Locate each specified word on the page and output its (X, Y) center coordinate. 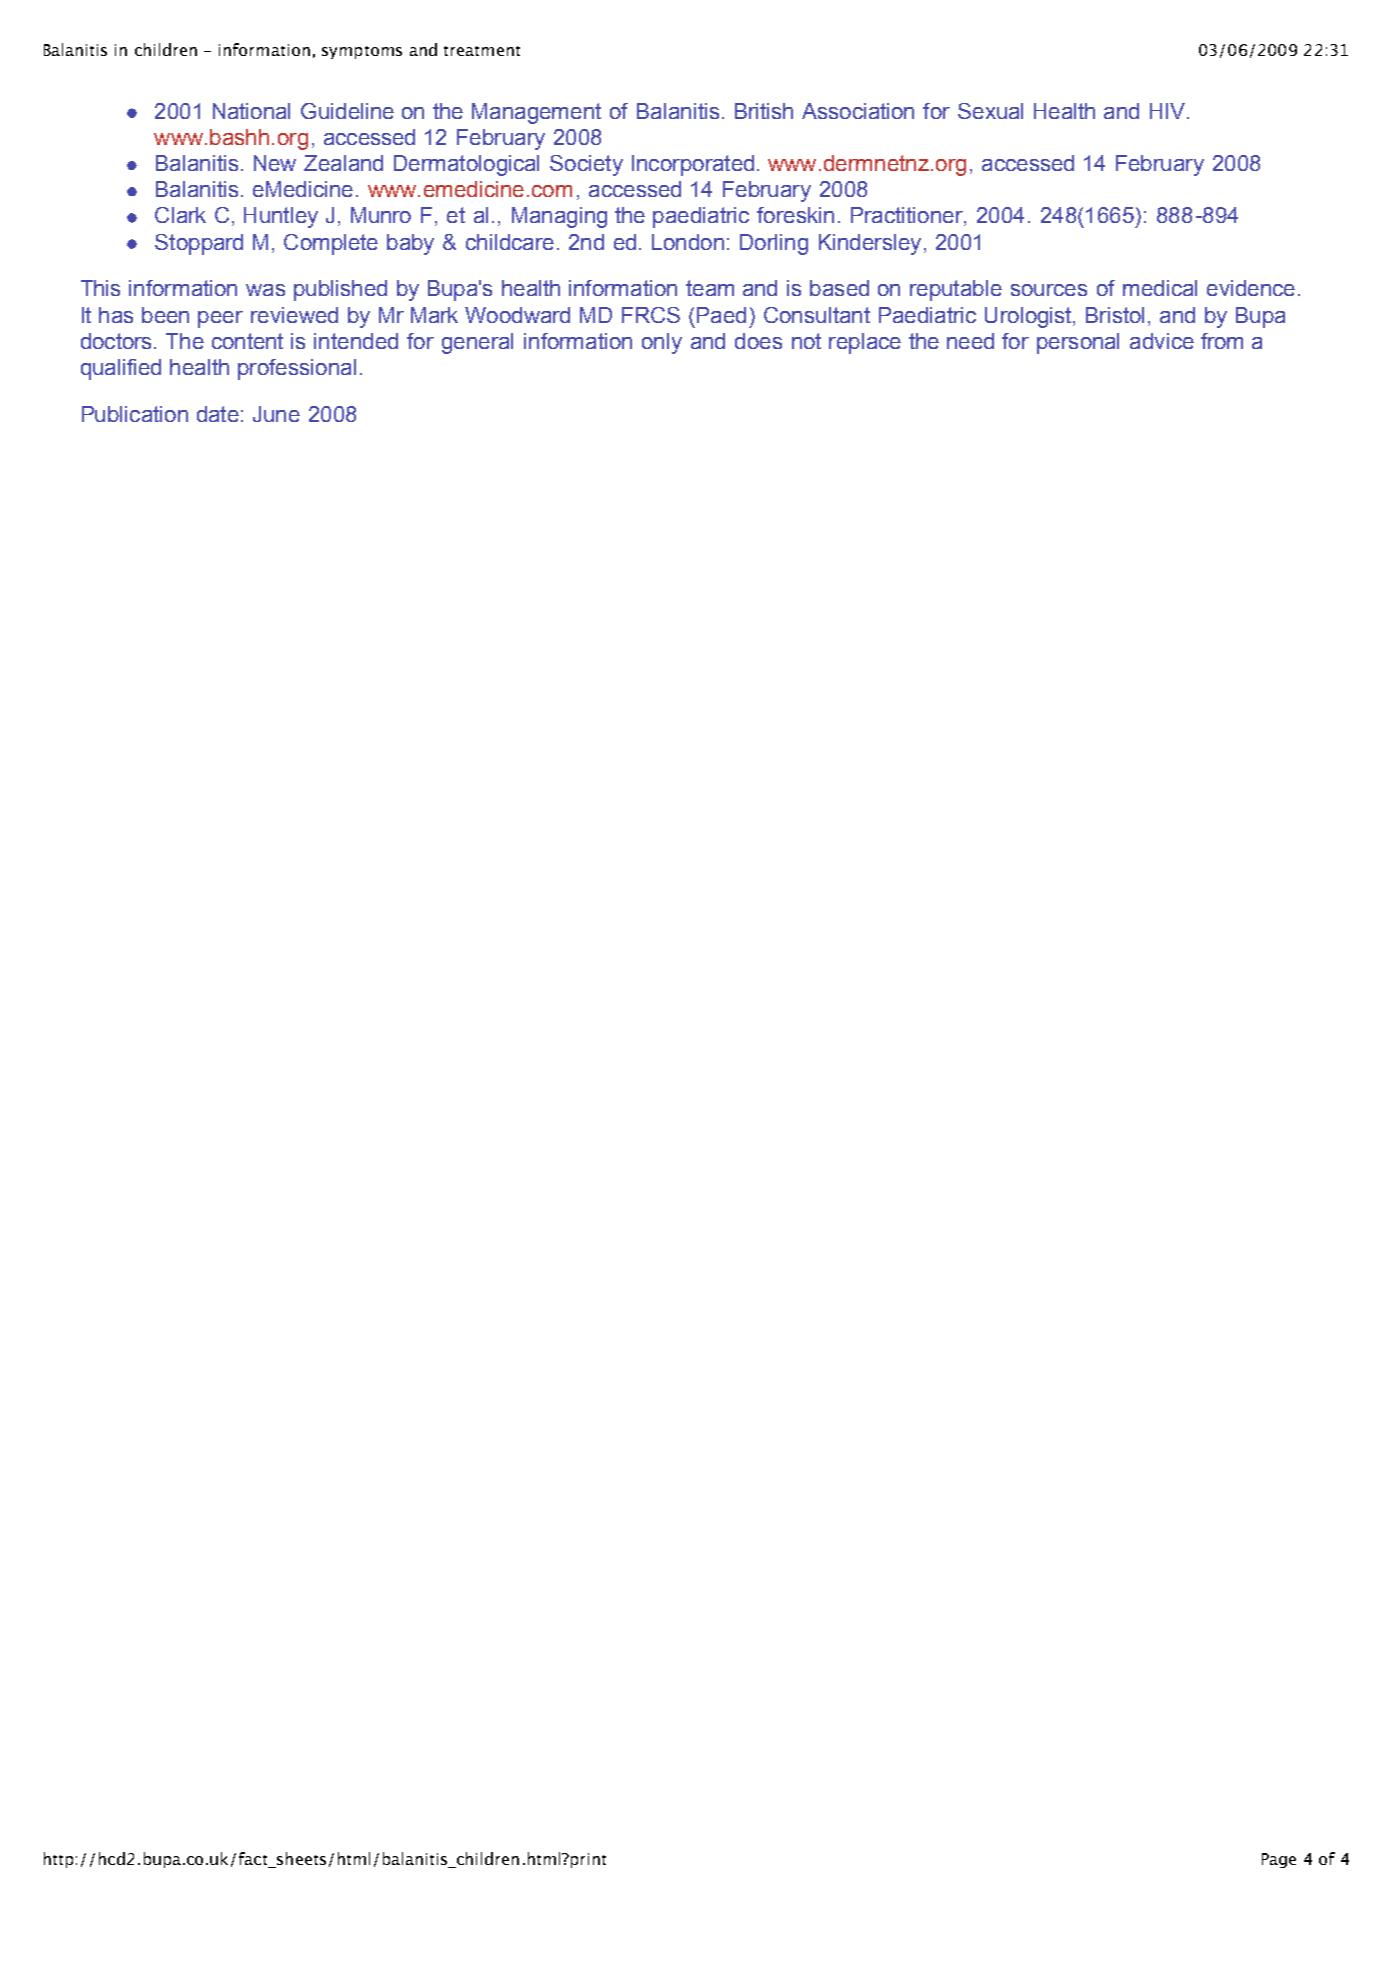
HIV (1169, 111)
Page (1279, 1860)
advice (1162, 341)
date (218, 414)
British (764, 111)
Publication (135, 414)
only (662, 343)
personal (1078, 343)
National (251, 111)
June (276, 414)
